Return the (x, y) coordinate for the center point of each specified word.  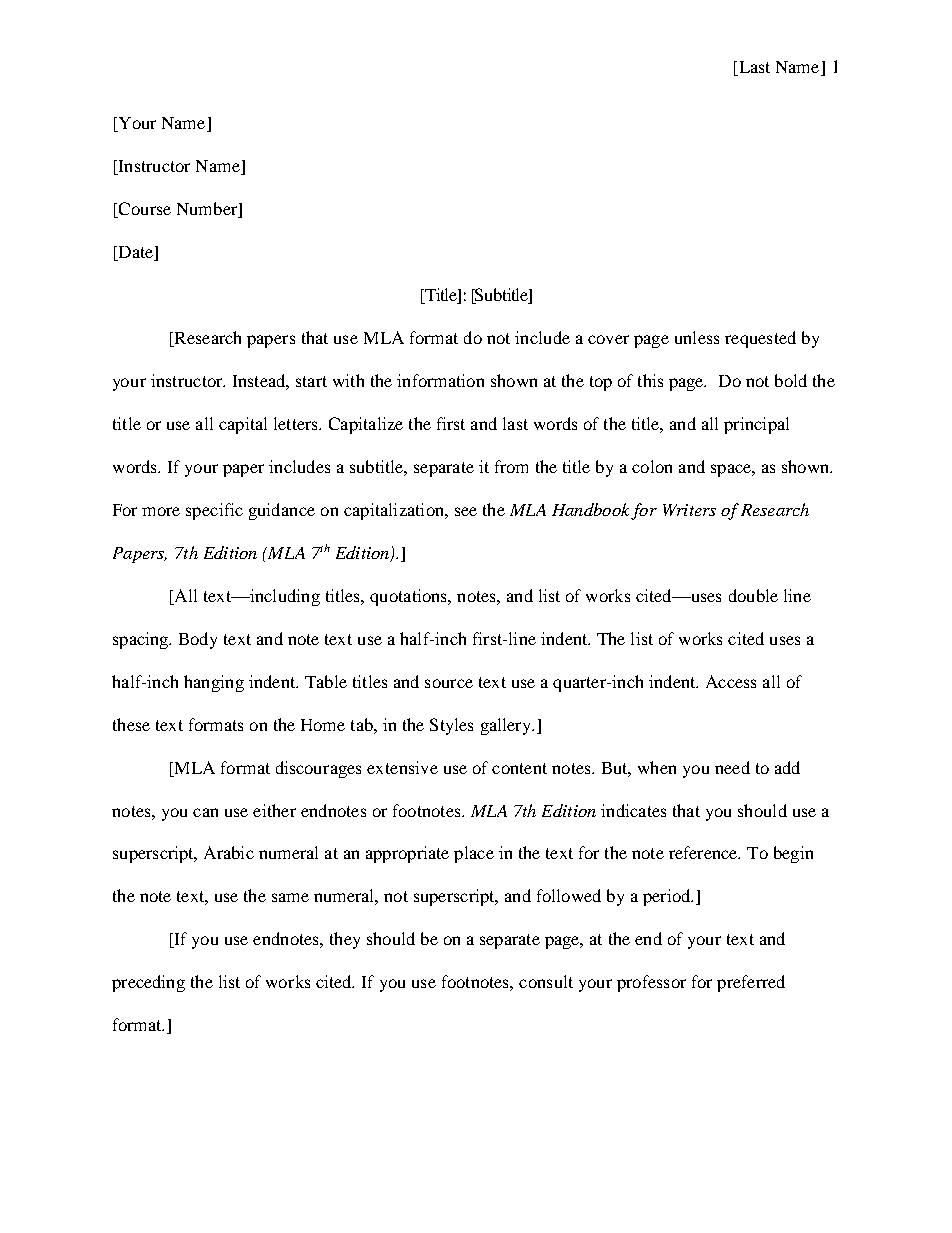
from (511, 466)
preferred (751, 983)
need (732, 767)
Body (198, 640)
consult (546, 981)
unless (697, 337)
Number (208, 210)
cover (608, 339)
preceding (148, 983)
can (205, 812)
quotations (410, 597)
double (753, 595)
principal (756, 425)
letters (297, 423)
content (519, 768)
